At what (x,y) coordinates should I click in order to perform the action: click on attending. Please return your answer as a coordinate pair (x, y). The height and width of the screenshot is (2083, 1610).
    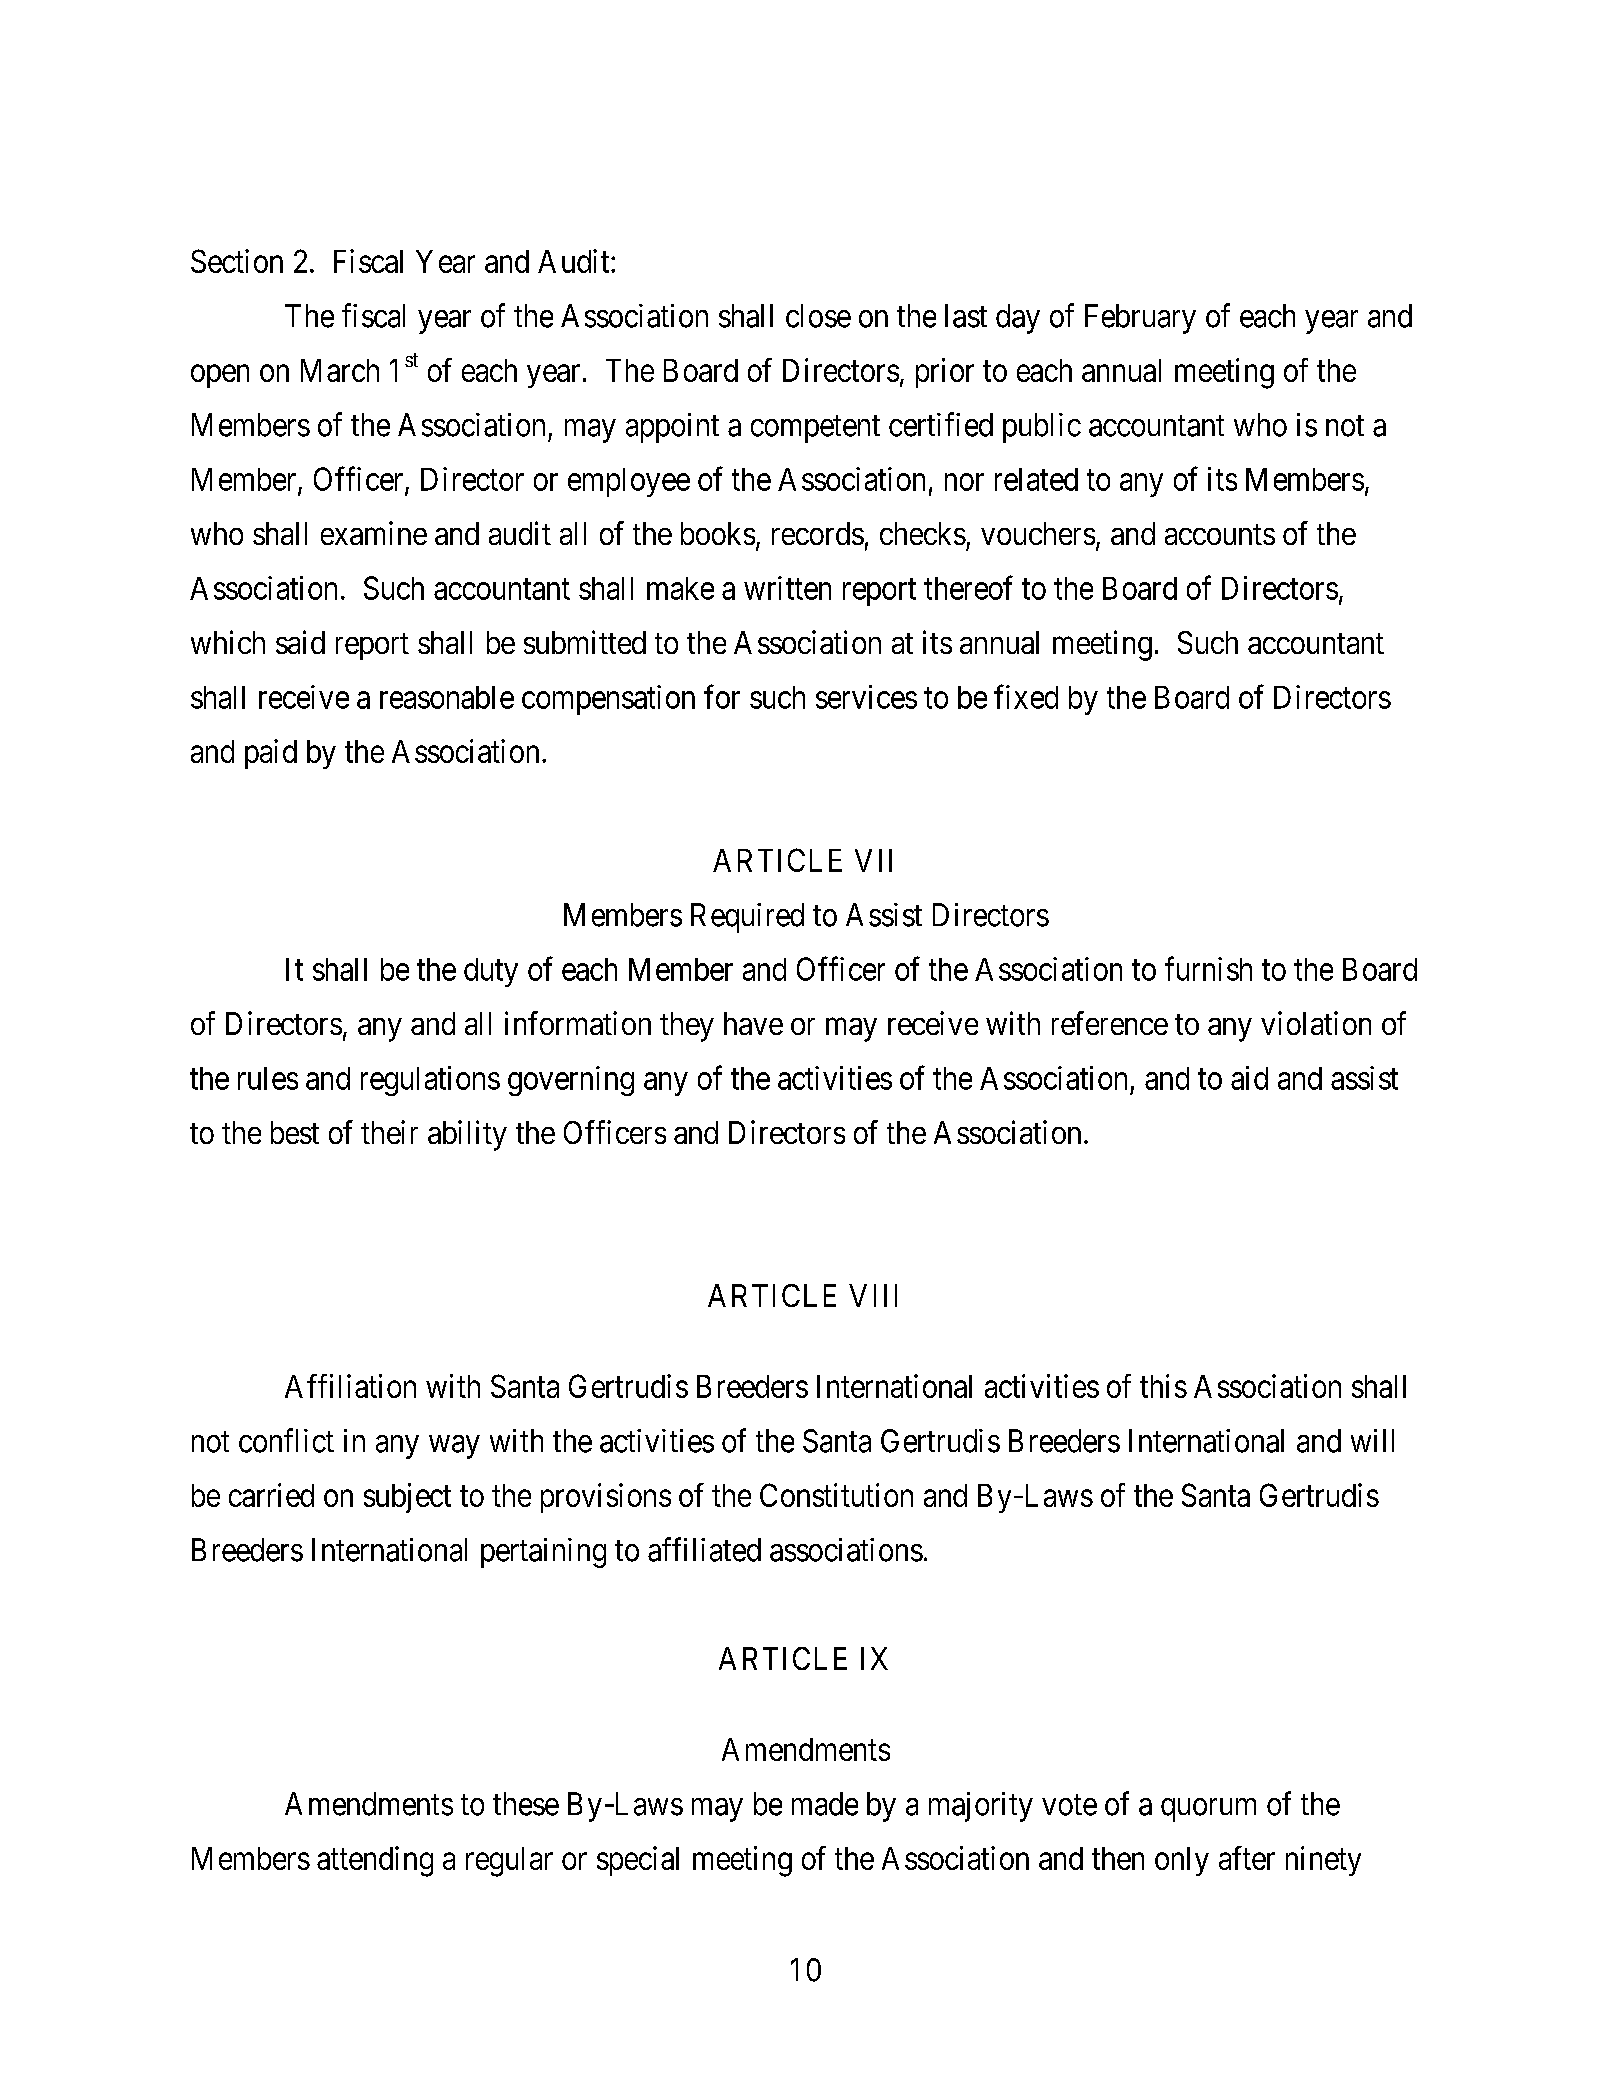
    Looking at the image, I should click on (375, 1861).
